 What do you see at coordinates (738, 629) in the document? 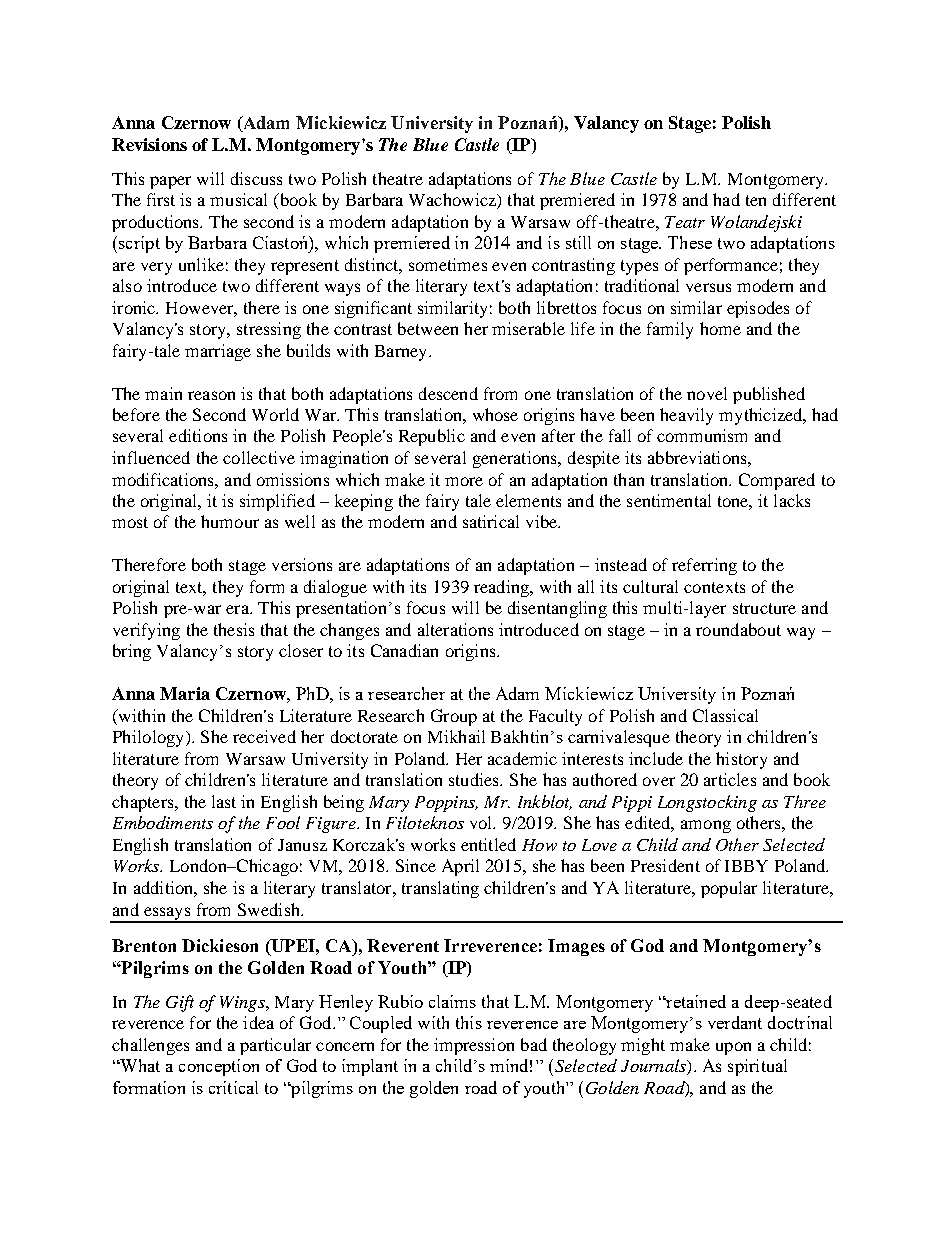
I see `roundabout` at bounding box center [738, 629].
